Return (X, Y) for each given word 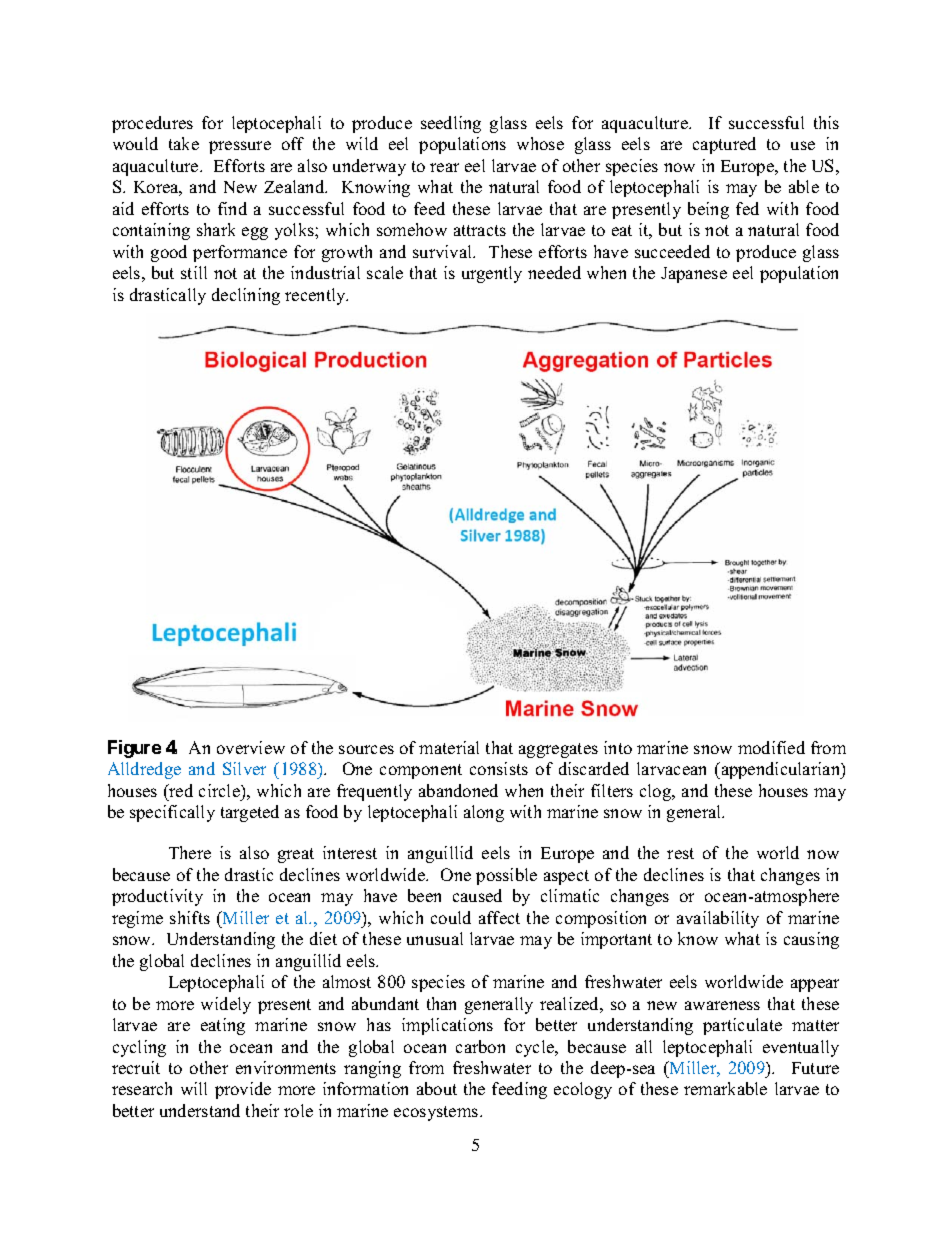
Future (815, 1068)
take (184, 143)
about (437, 1088)
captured (724, 145)
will (194, 1088)
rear (444, 167)
